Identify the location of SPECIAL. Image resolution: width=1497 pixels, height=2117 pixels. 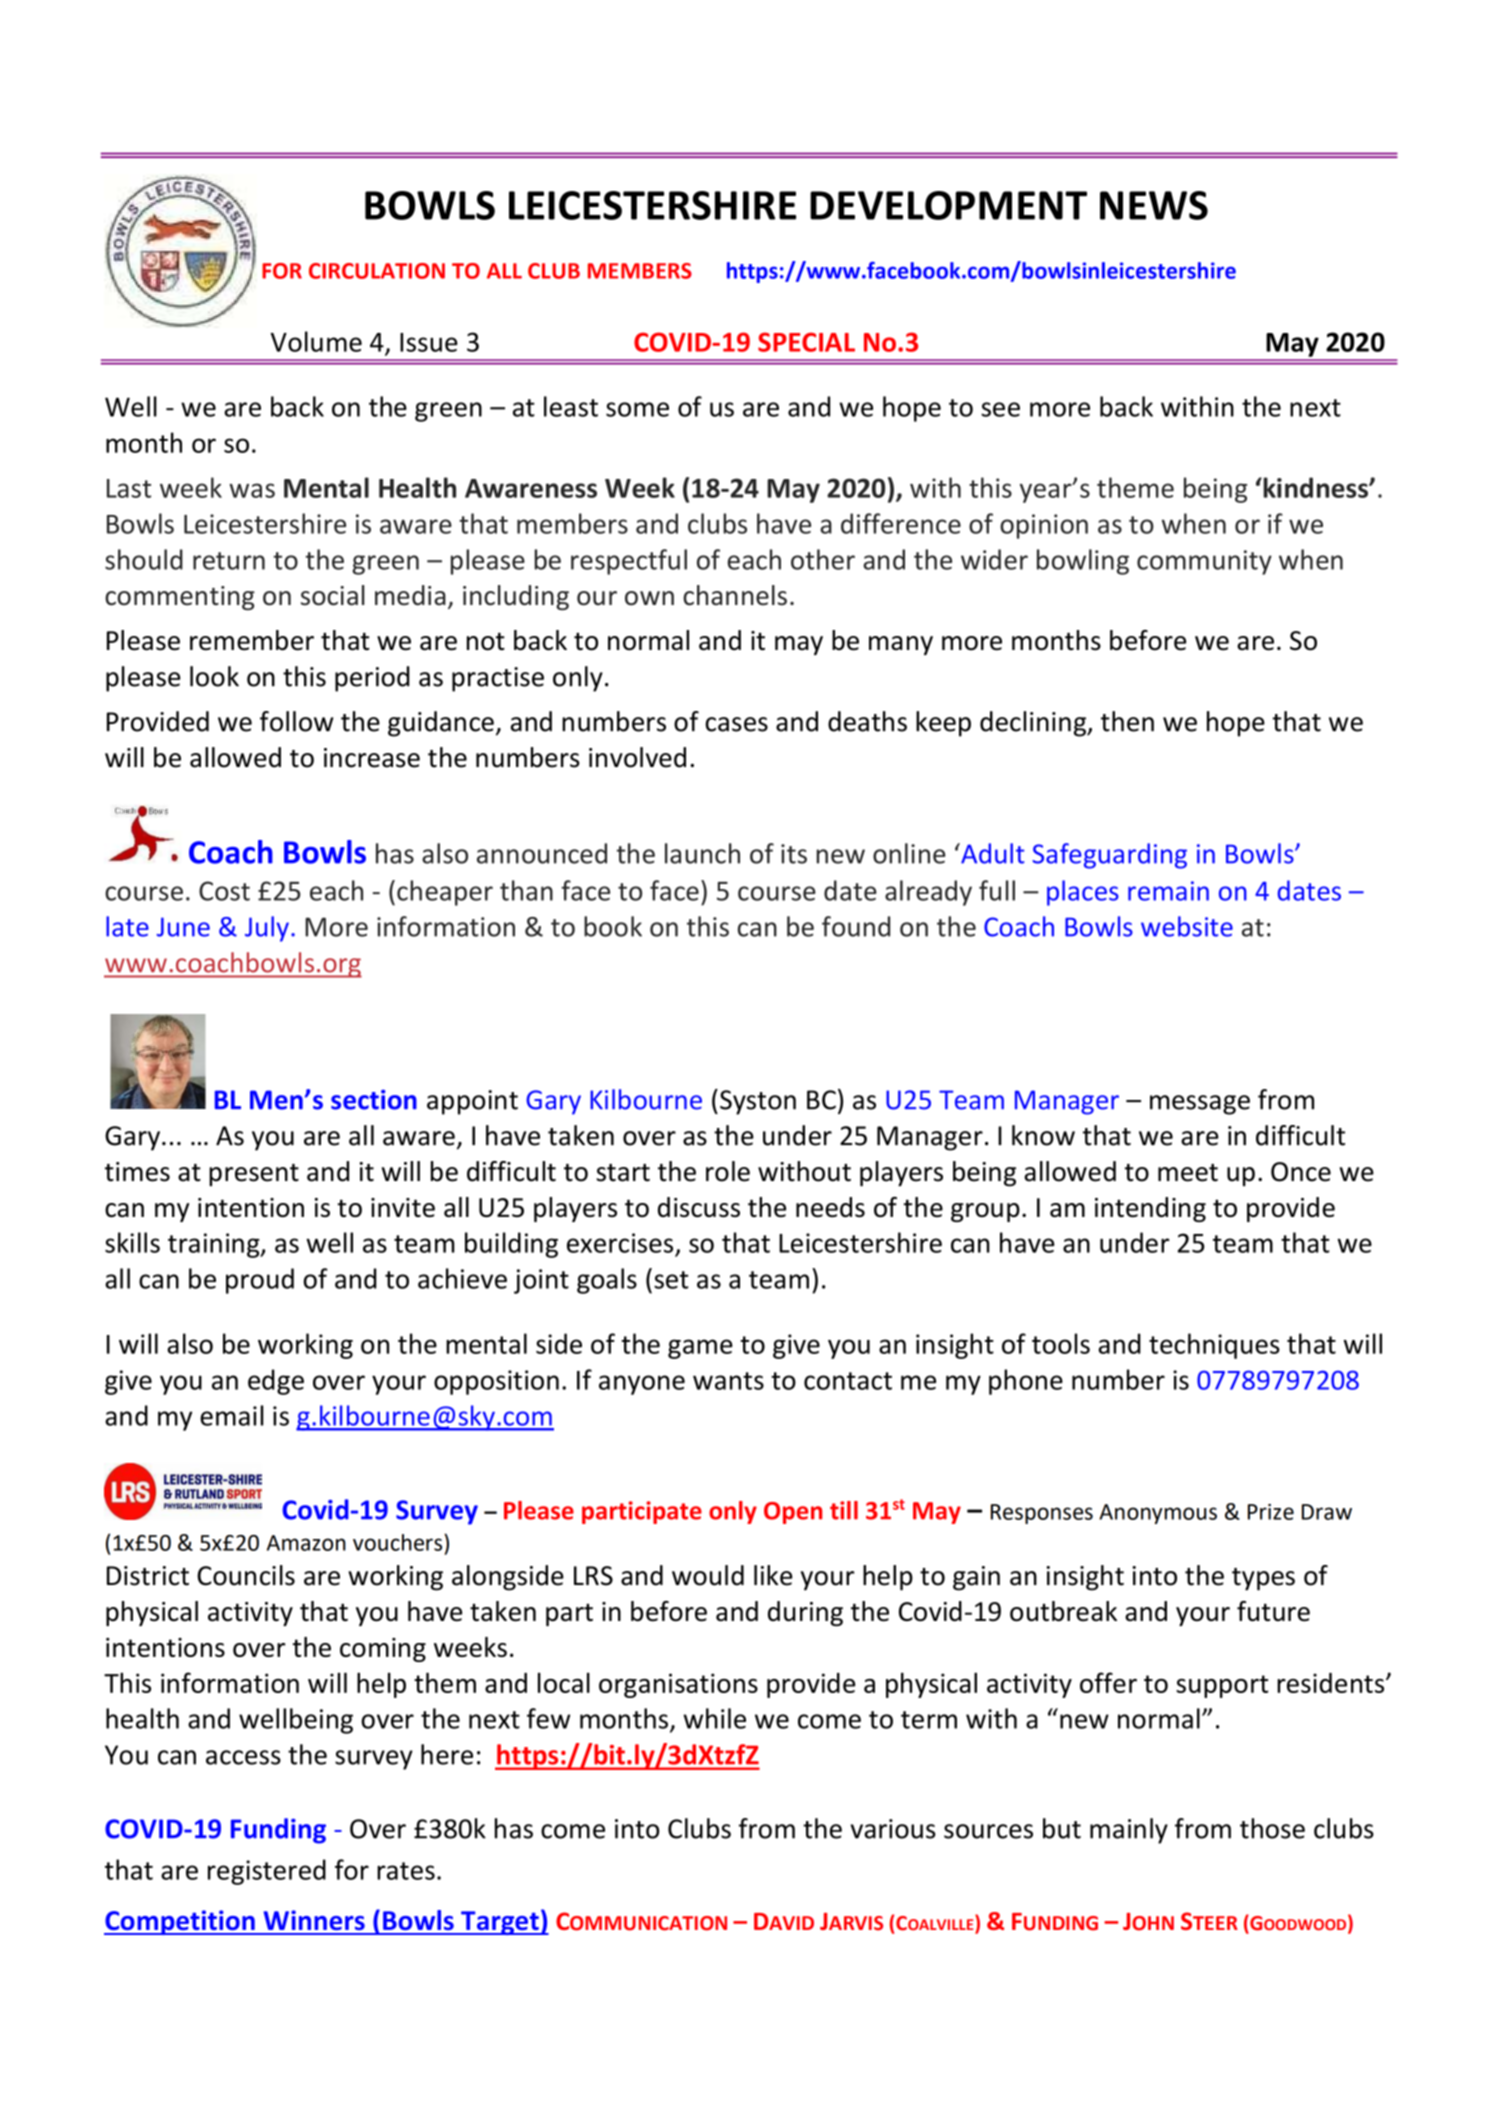
(806, 342).
